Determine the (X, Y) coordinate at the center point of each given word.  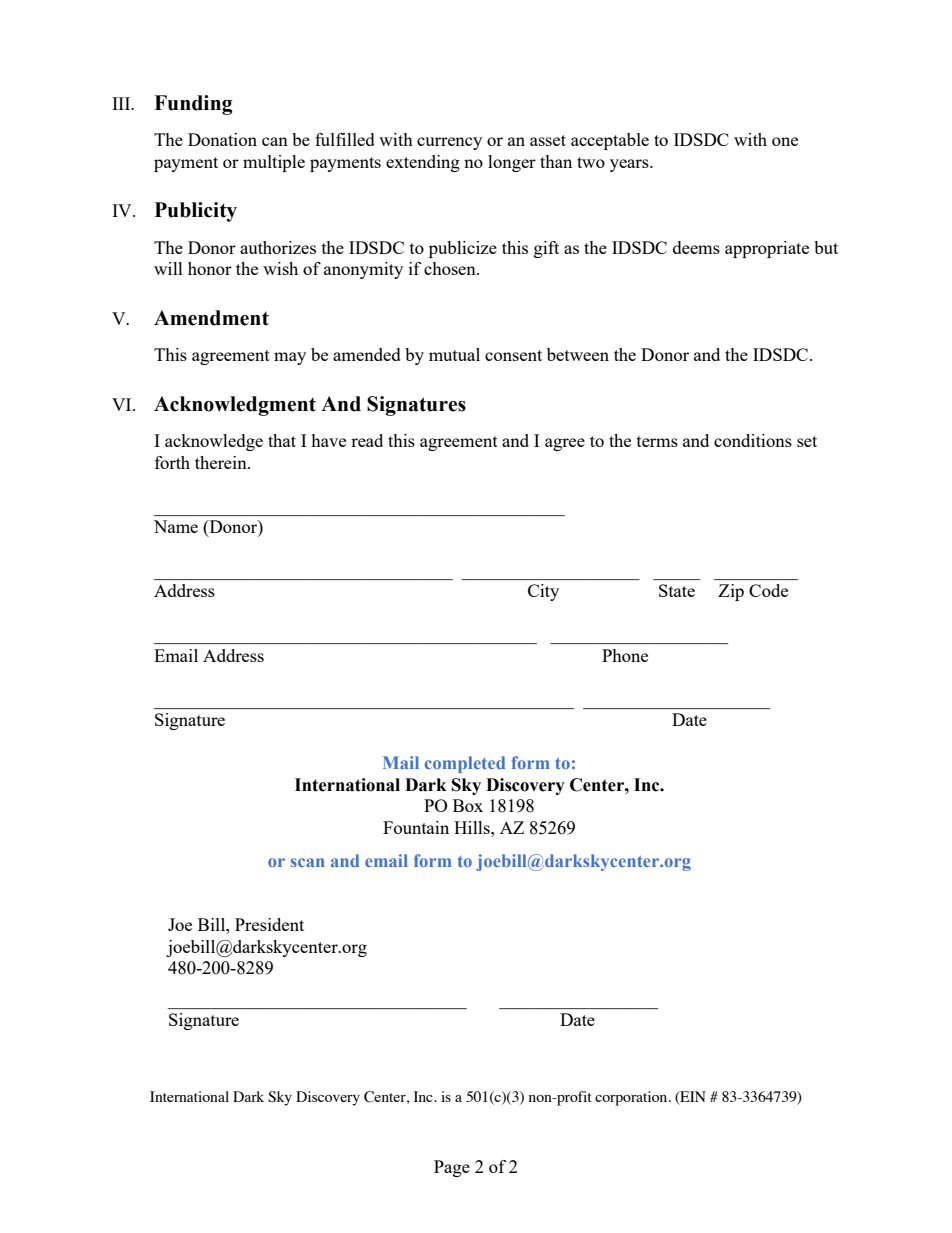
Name (176, 526)
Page (452, 1168)
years (630, 165)
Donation (222, 139)
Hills (473, 827)
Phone (625, 655)
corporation (632, 1098)
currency (449, 143)
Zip (731, 592)
